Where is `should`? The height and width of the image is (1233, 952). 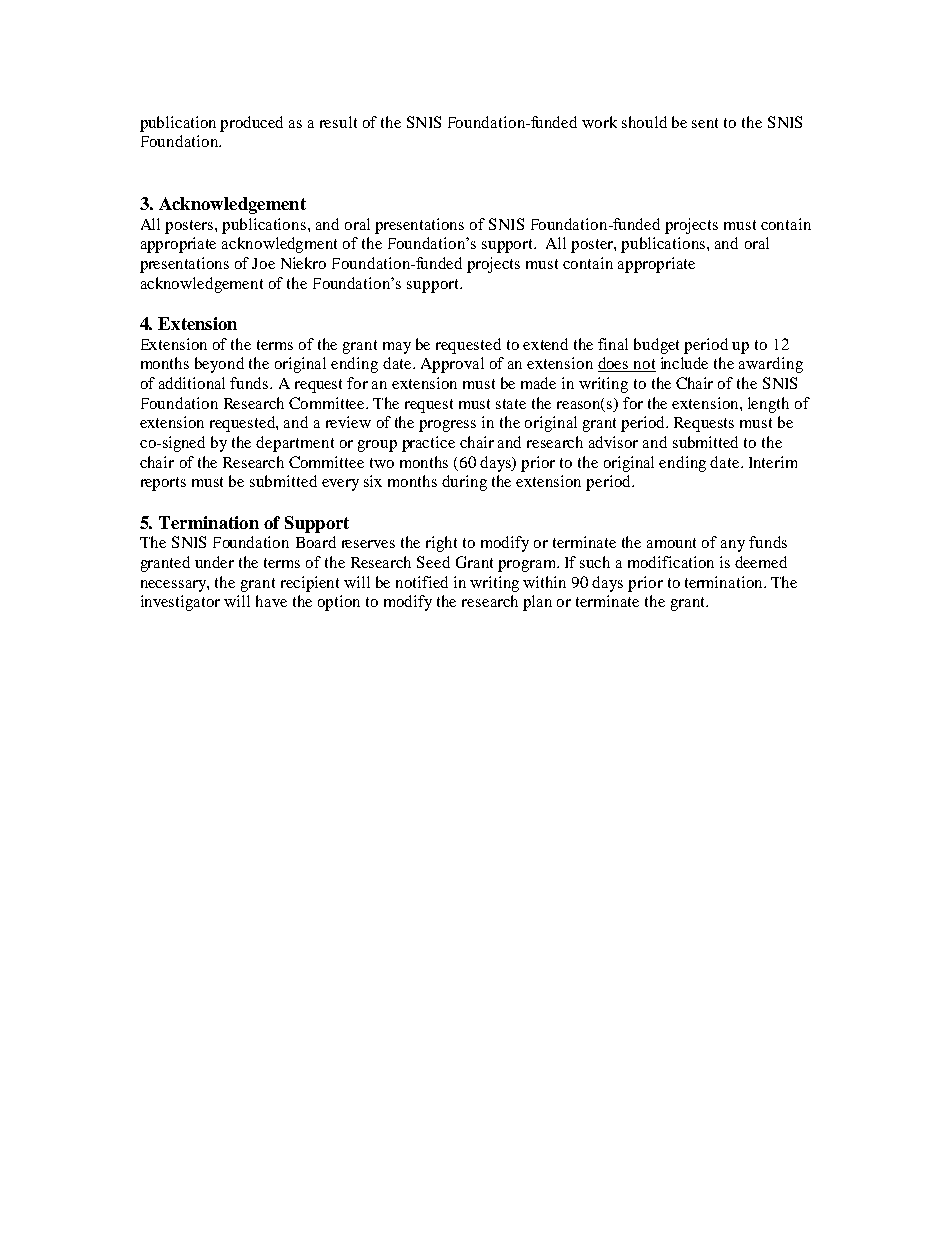 should is located at coordinates (644, 122).
